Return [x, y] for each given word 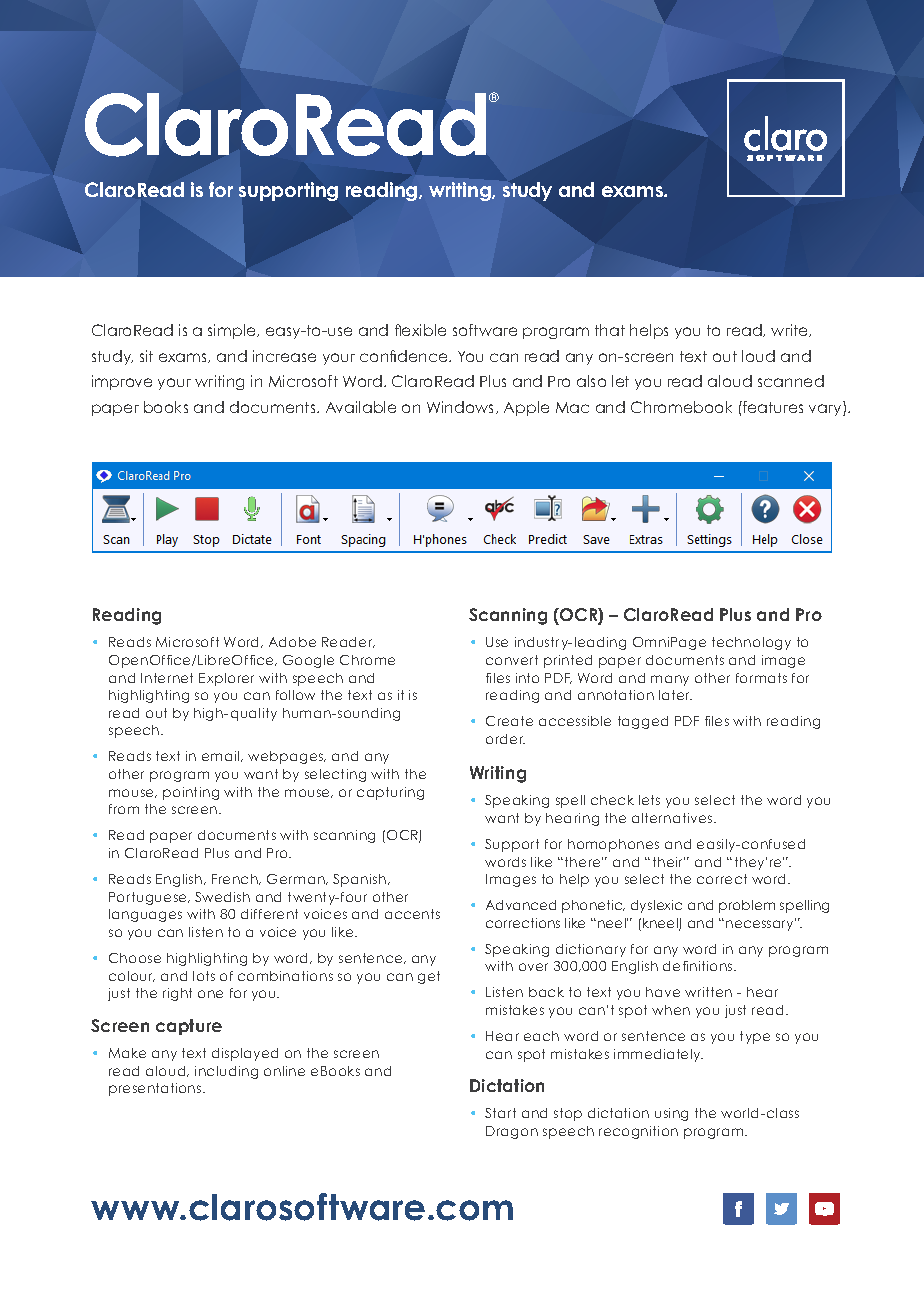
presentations [156, 1089]
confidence [405, 356]
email [222, 756]
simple [233, 331]
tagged [643, 722]
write [790, 330]
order [505, 739]
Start [500, 1113]
